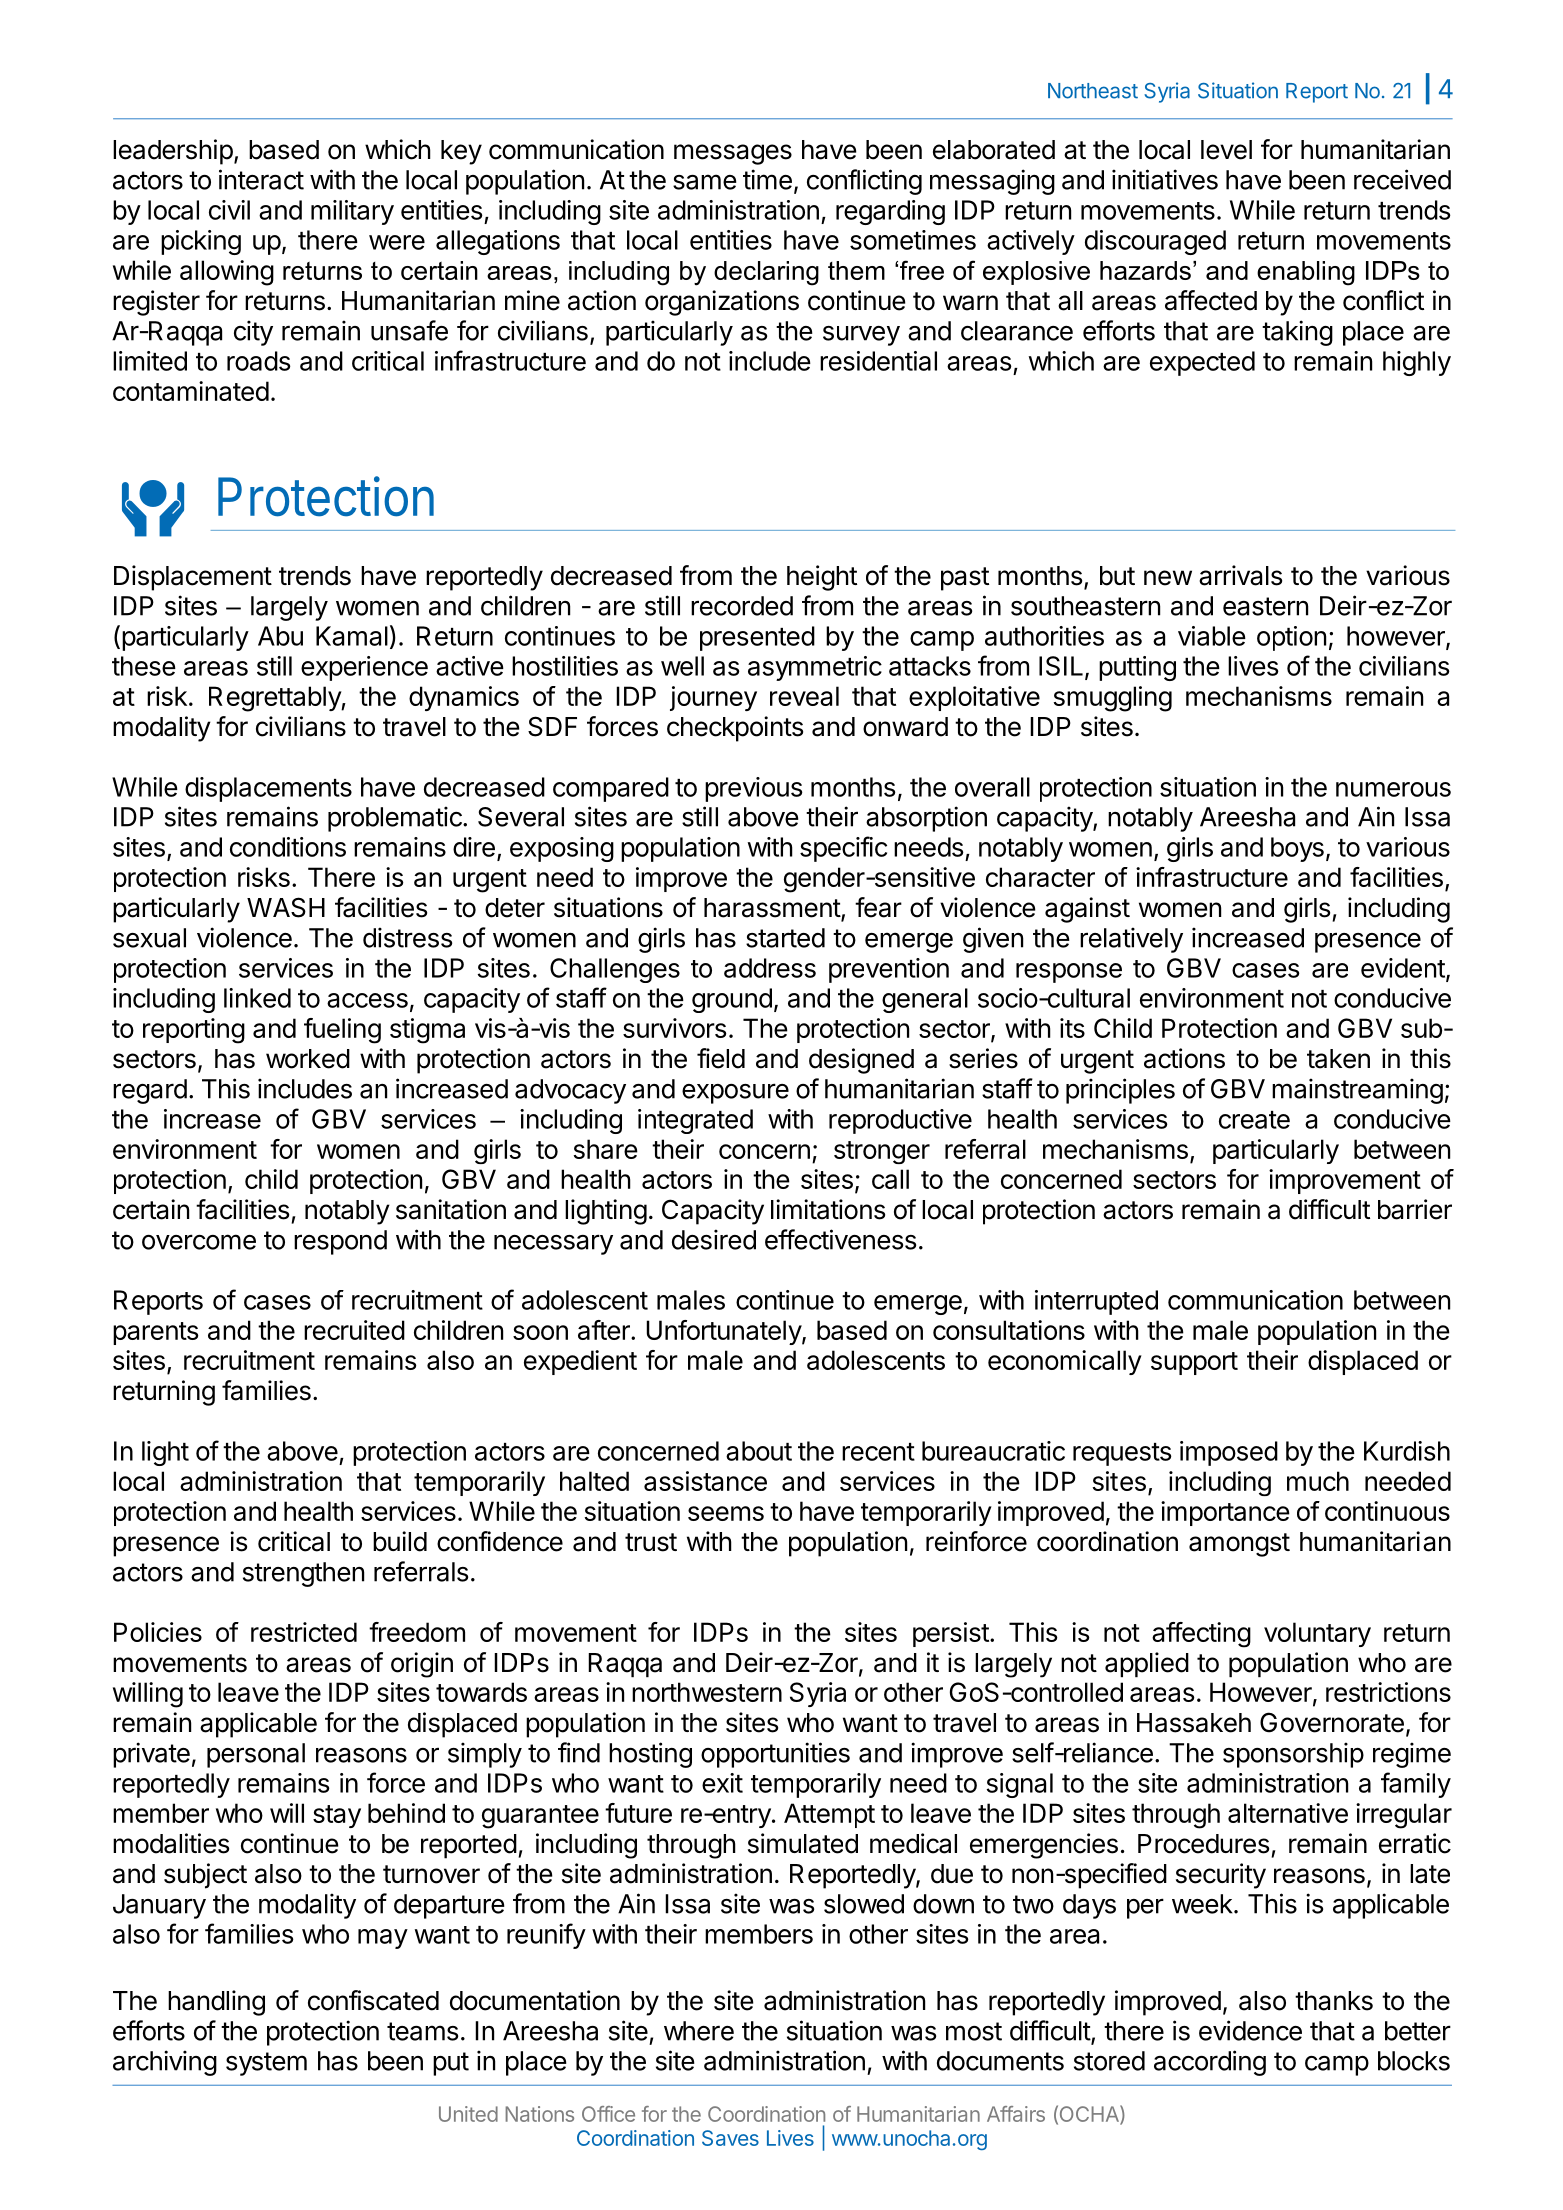 The height and width of the screenshot is (2210, 1563). What do you see at coordinates (733, 154) in the screenshot?
I see `messages` at bounding box center [733, 154].
